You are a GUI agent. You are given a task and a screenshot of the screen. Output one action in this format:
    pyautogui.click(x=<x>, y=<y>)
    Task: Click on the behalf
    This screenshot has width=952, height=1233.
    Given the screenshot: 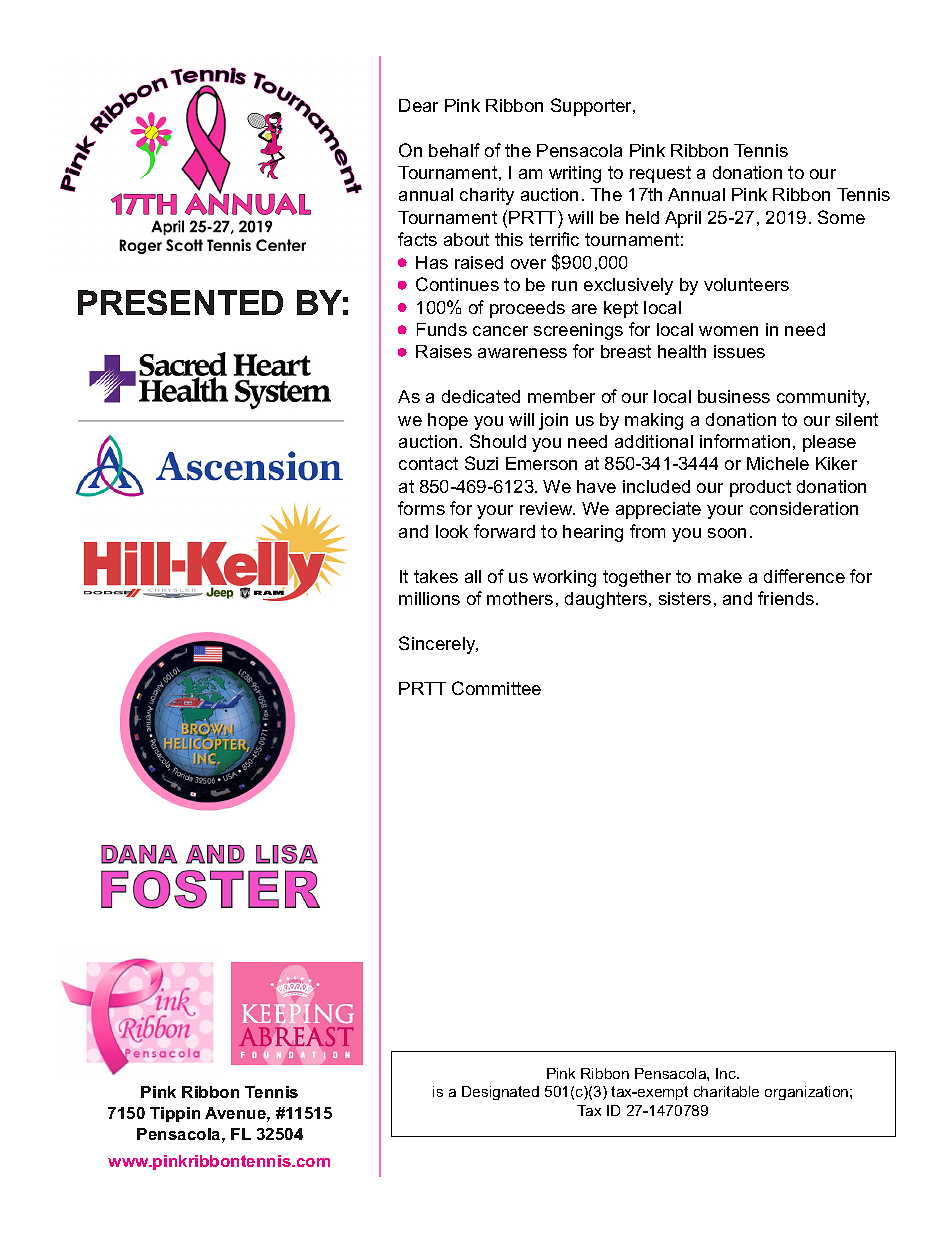 What is the action you would take?
    pyautogui.click(x=454, y=150)
